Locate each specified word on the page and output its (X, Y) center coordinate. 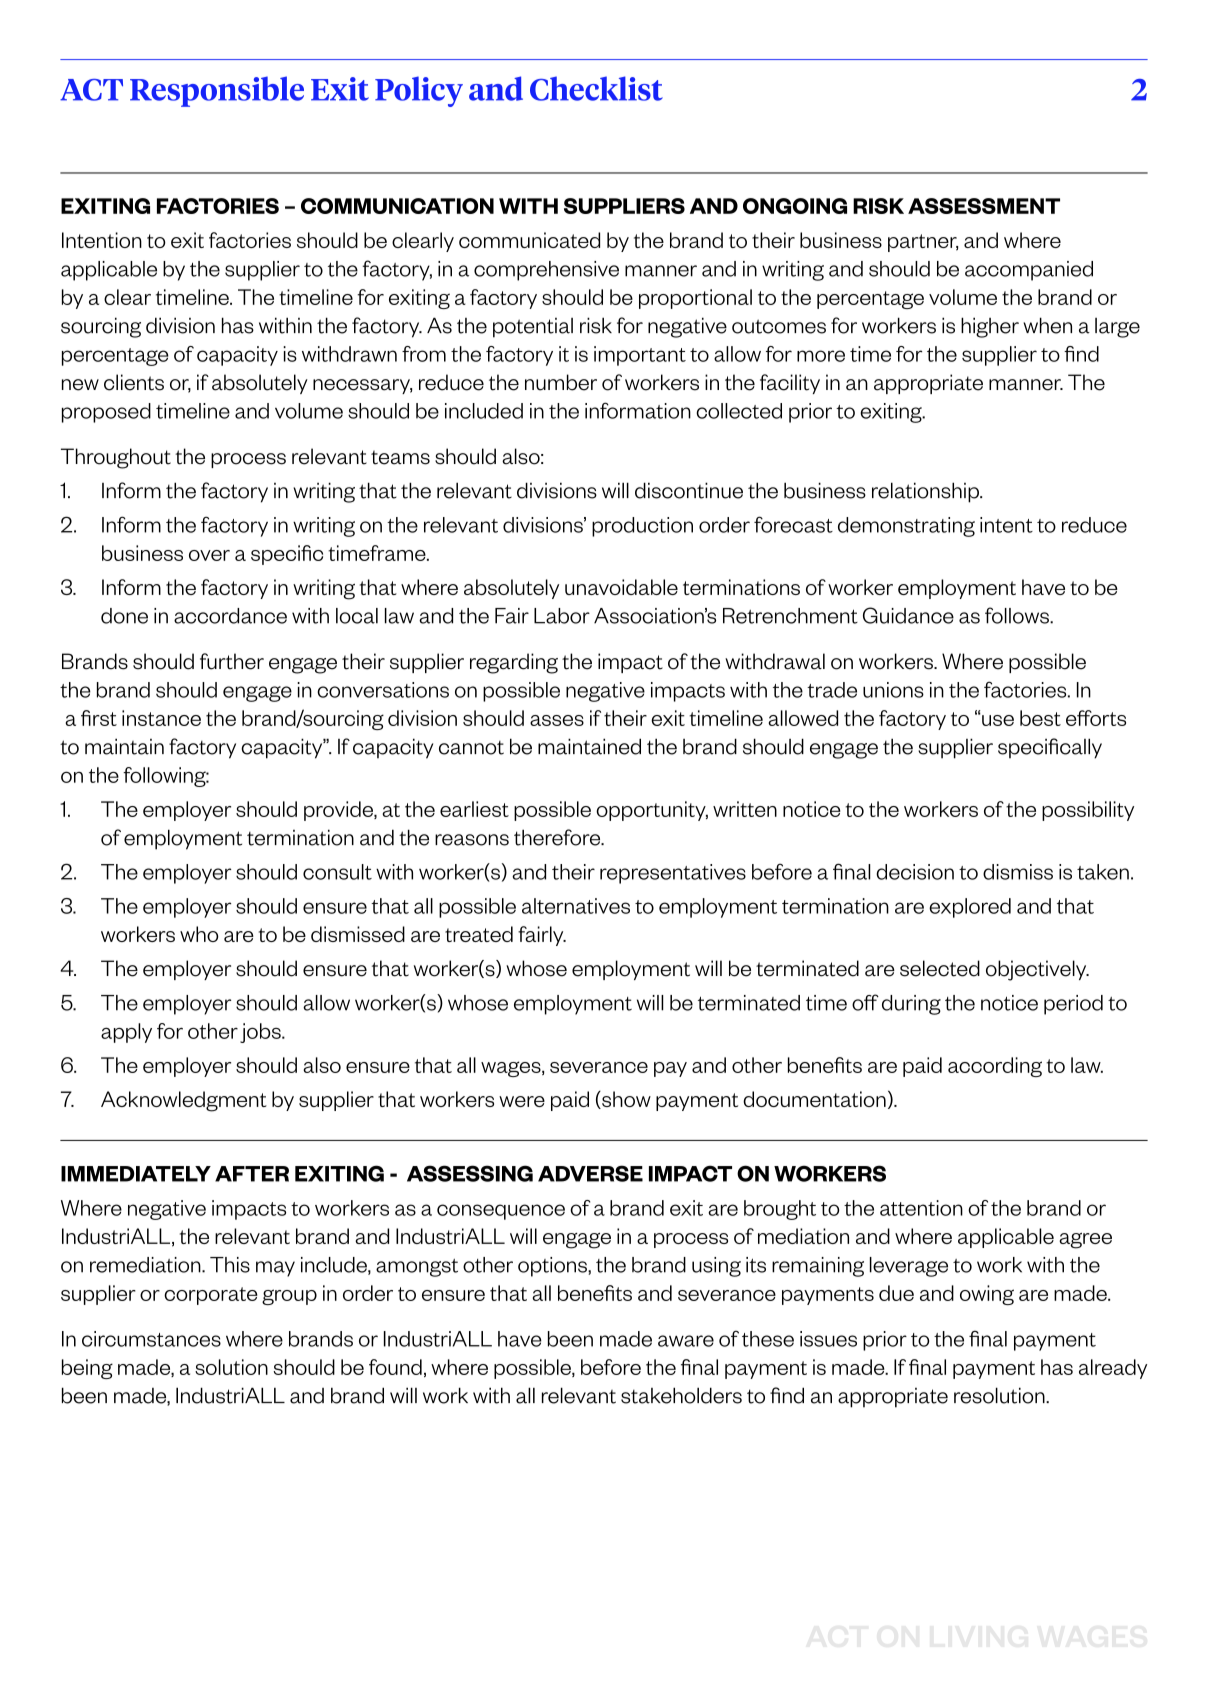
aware (686, 1341)
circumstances (151, 1339)
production (642, 527)
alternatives (576, 906)
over (209, 555)
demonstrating (906, 527)
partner (923, 243)
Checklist (596, 88)
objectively (1037, 970)
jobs (261, 1033)
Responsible (217, 91)
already (1113, 1369)
